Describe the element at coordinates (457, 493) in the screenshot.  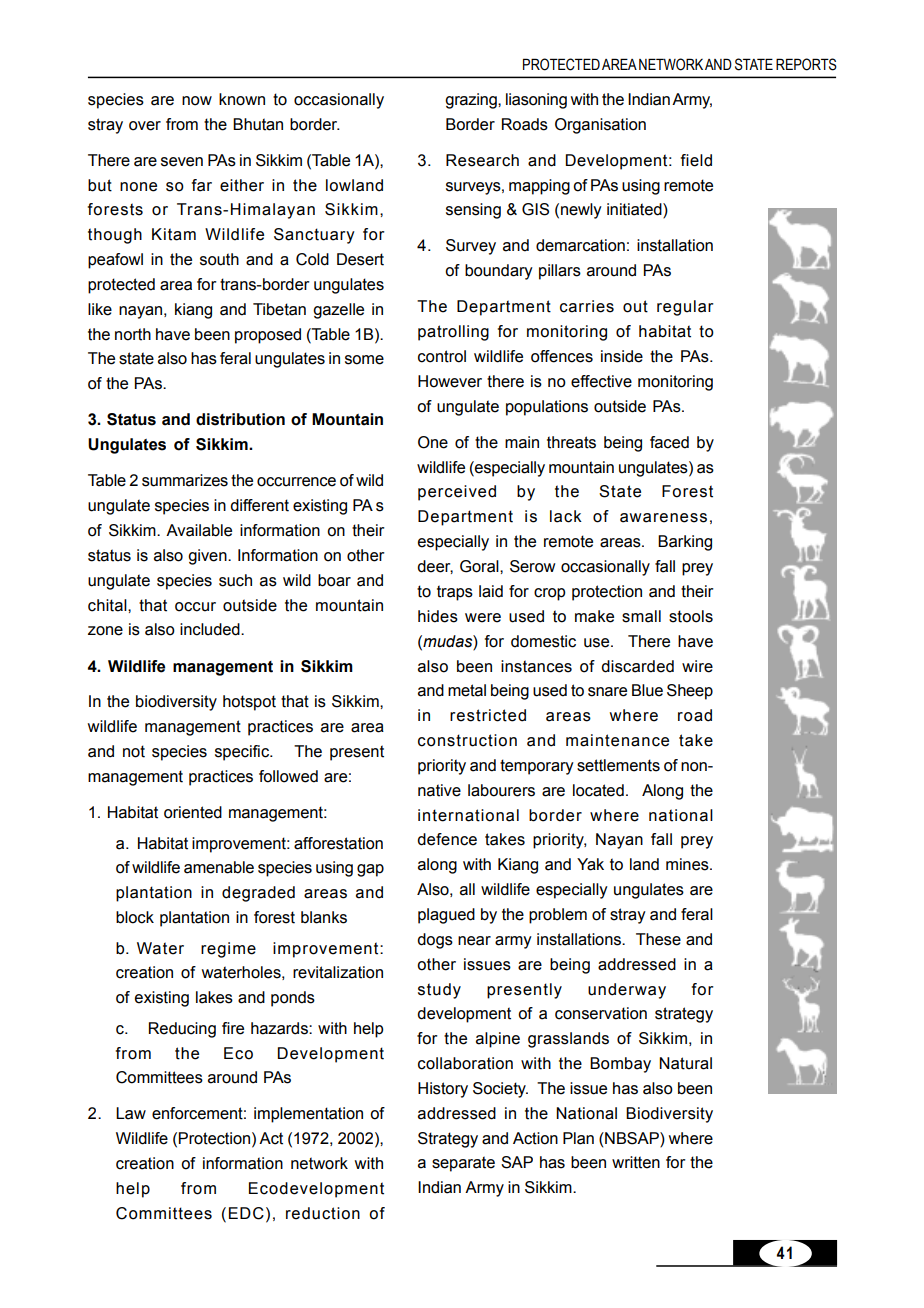
I see `perceived` at that location.
